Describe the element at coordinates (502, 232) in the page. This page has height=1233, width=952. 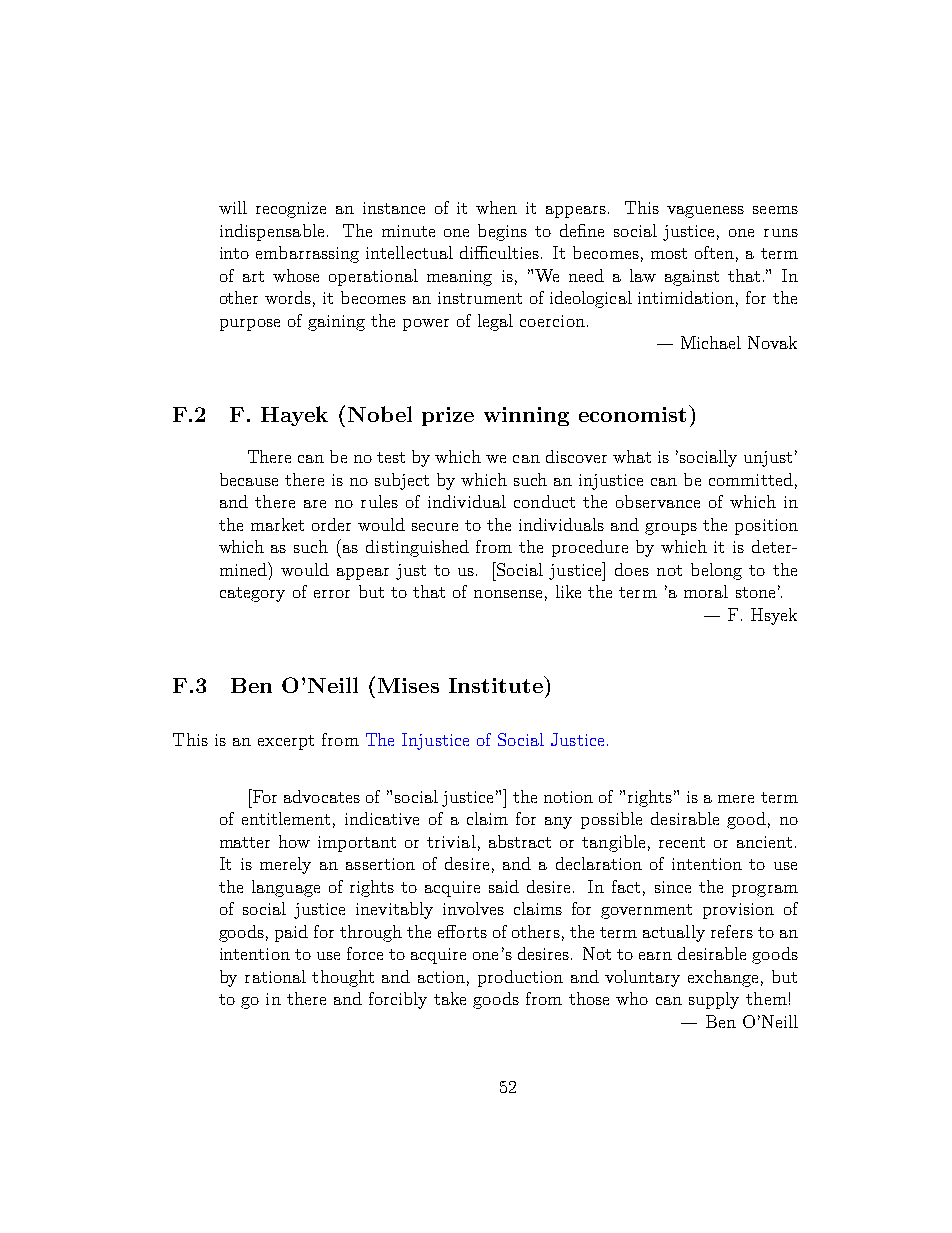
I see `begins` at that location.
